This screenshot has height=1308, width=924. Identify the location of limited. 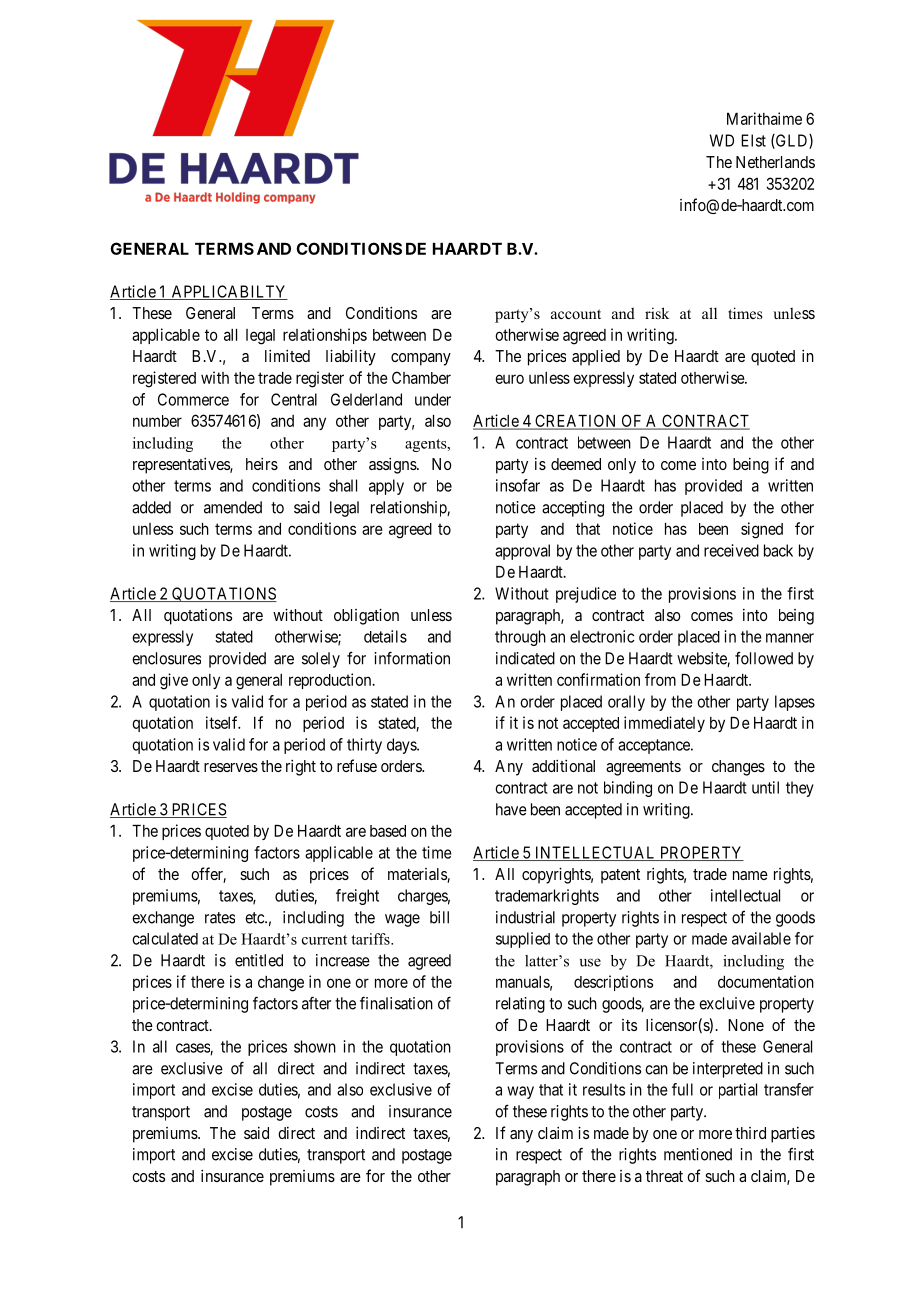
(287, 355).
